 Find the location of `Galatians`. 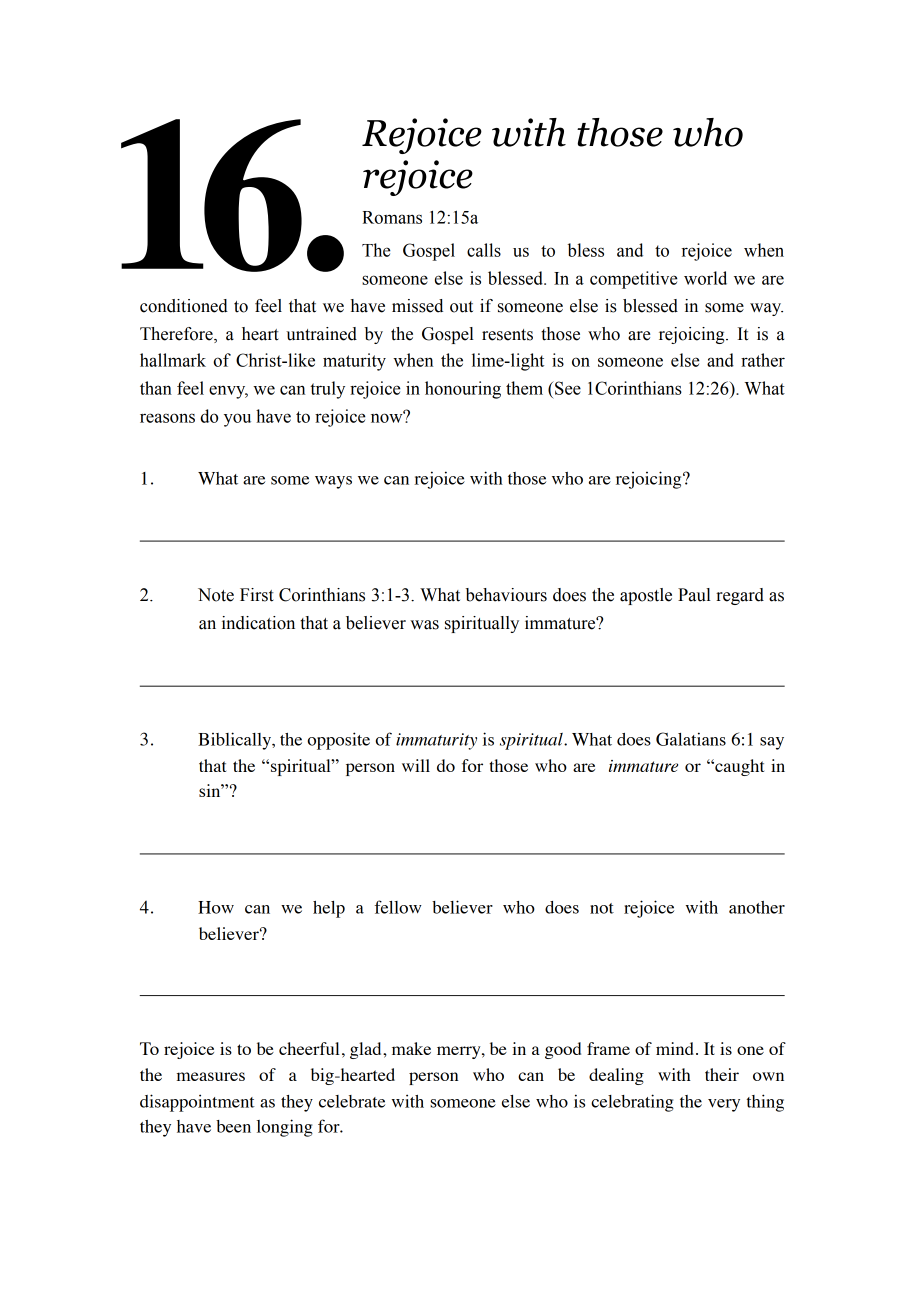

Galatians is located at coordinates (691, 739).
